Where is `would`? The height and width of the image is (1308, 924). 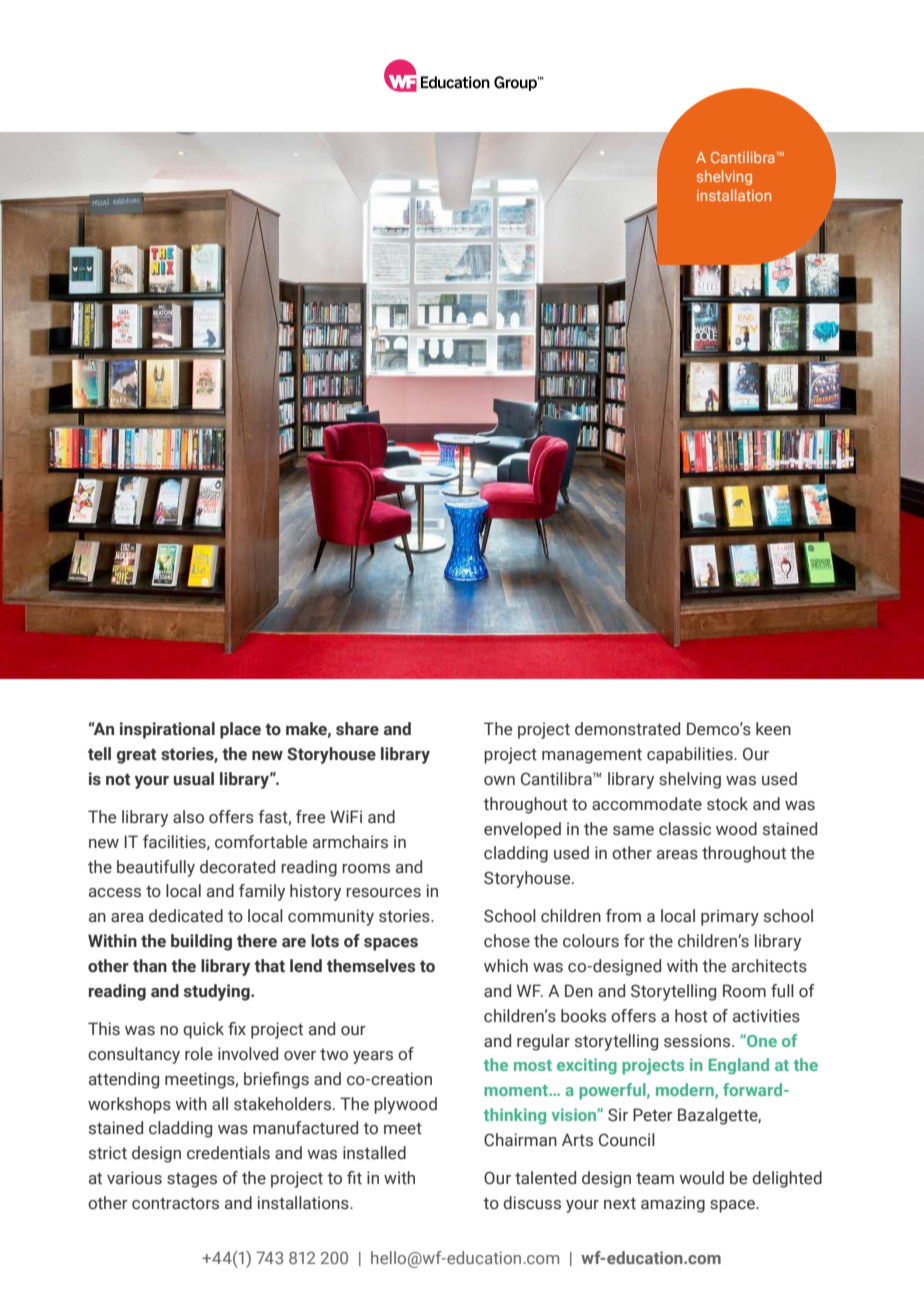 would is located at coordinates (701, 1178).
